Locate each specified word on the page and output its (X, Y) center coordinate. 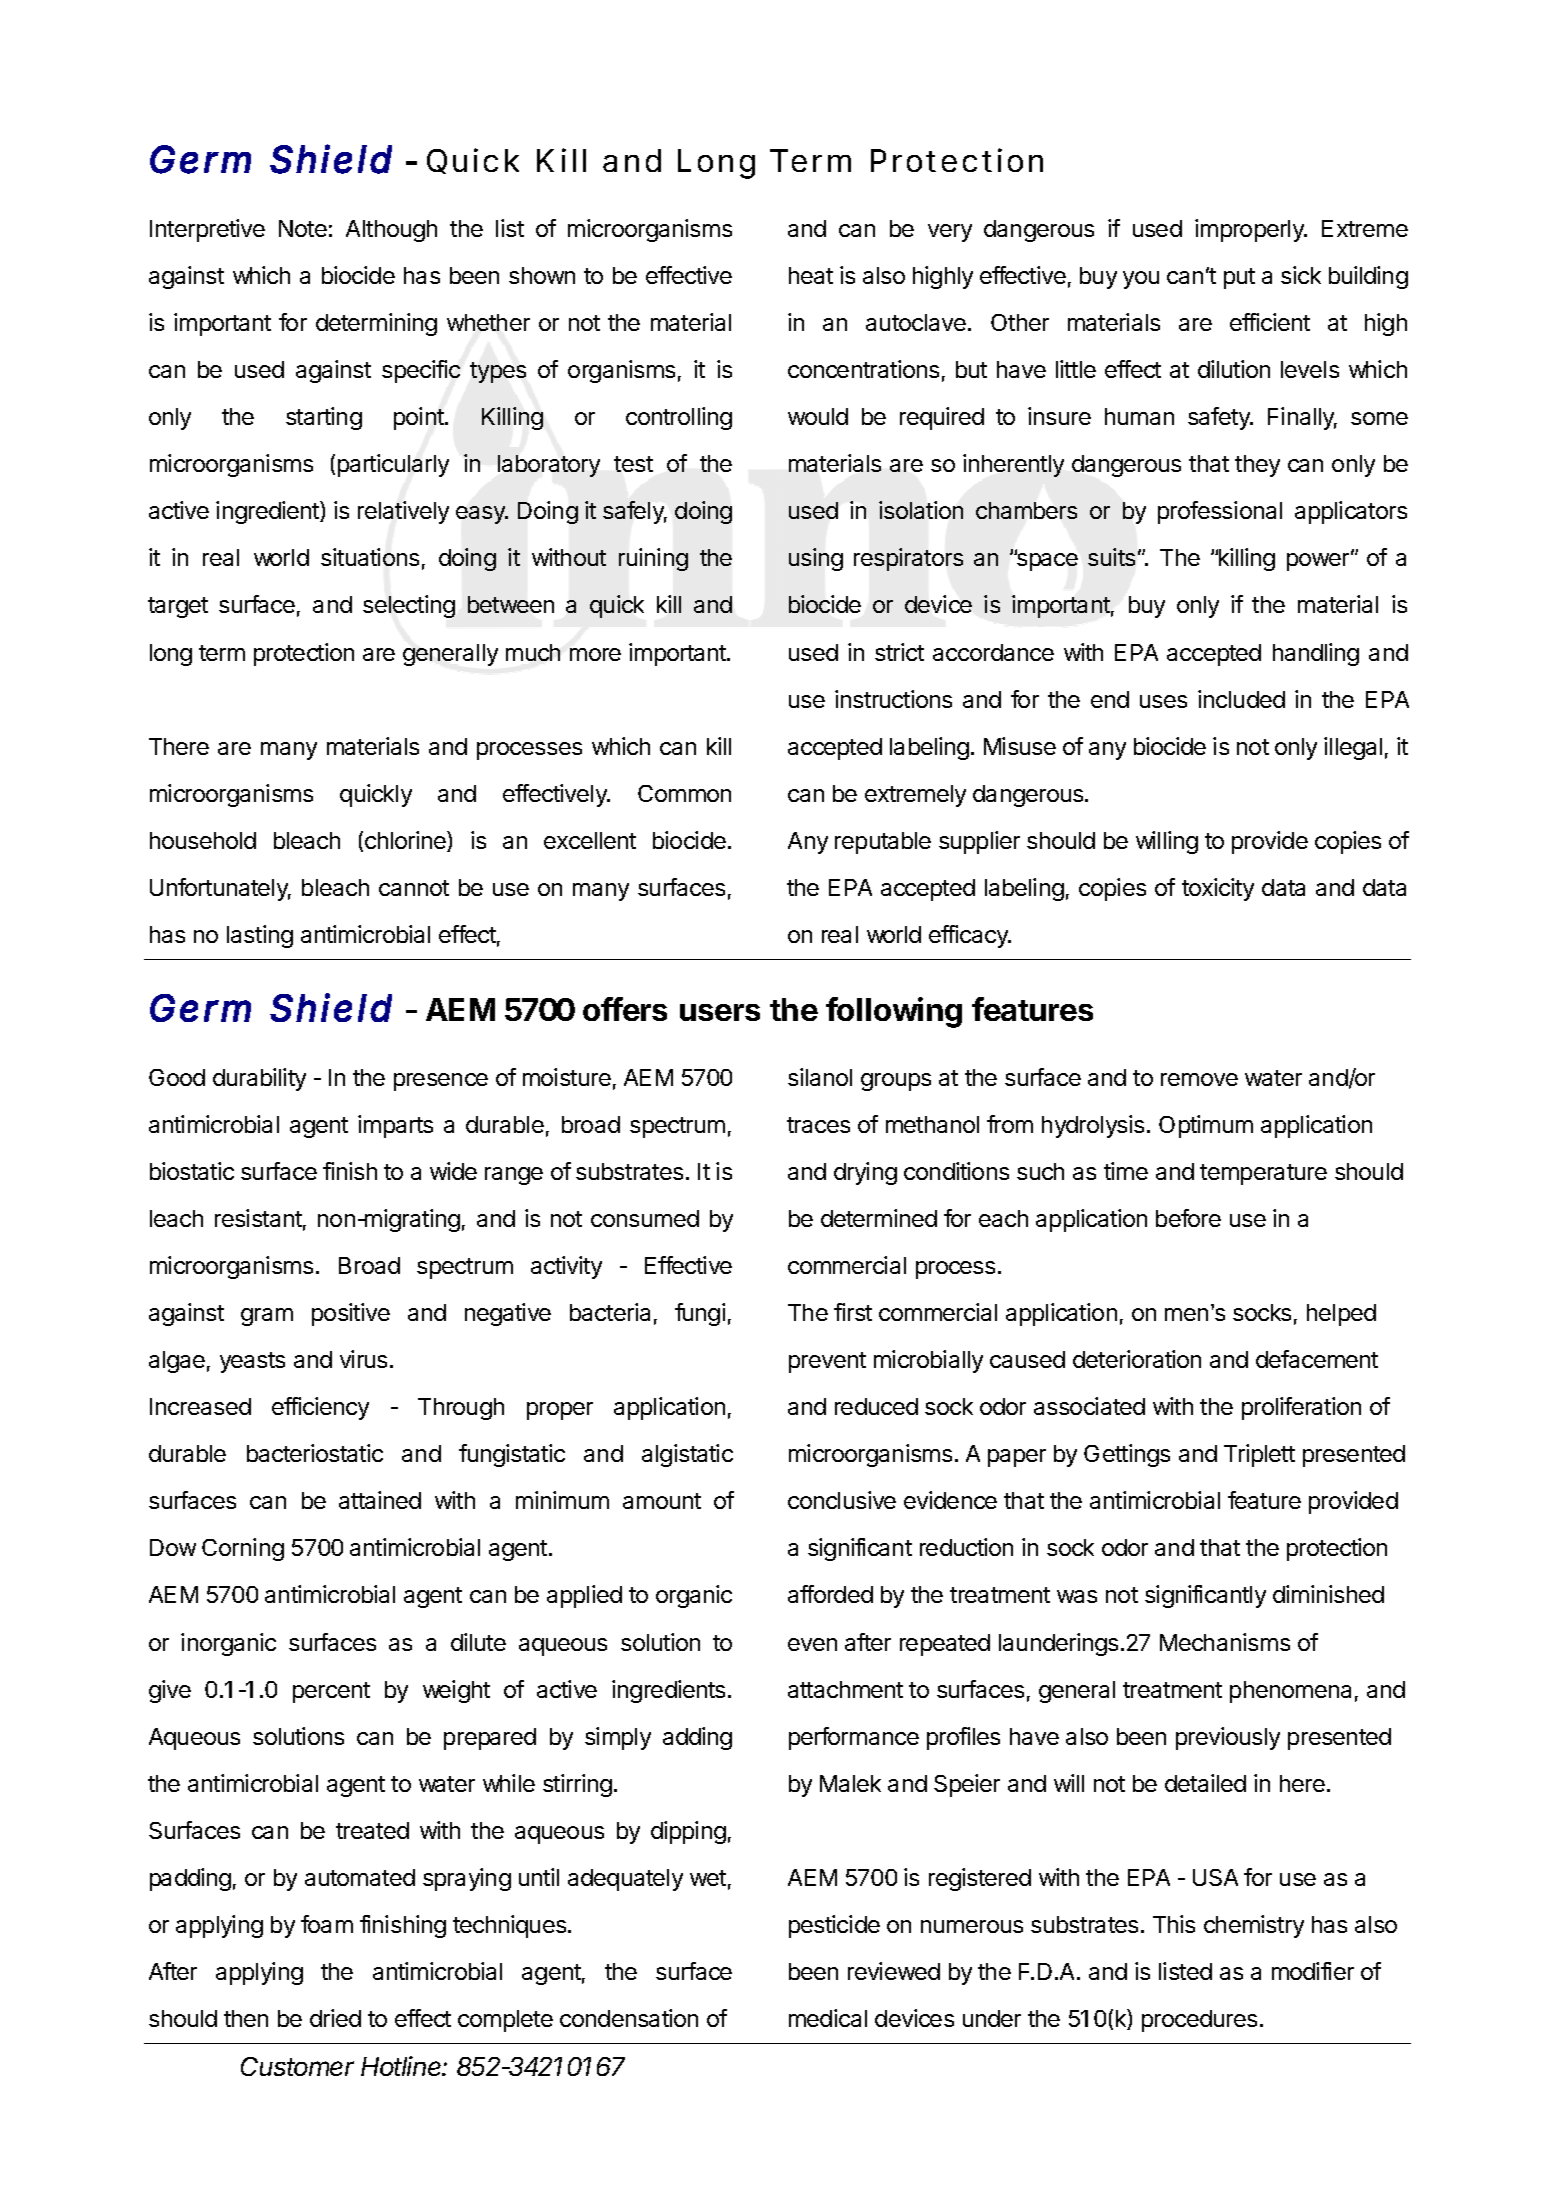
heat (811, 275)
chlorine (406, 841)
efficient (1270, 322)
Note (303, 228)
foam (327, 1924)
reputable (883, 843)
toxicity (1218, 889)
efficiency (320, 1408)
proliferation (1301, 1408)
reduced (876, 1406)
